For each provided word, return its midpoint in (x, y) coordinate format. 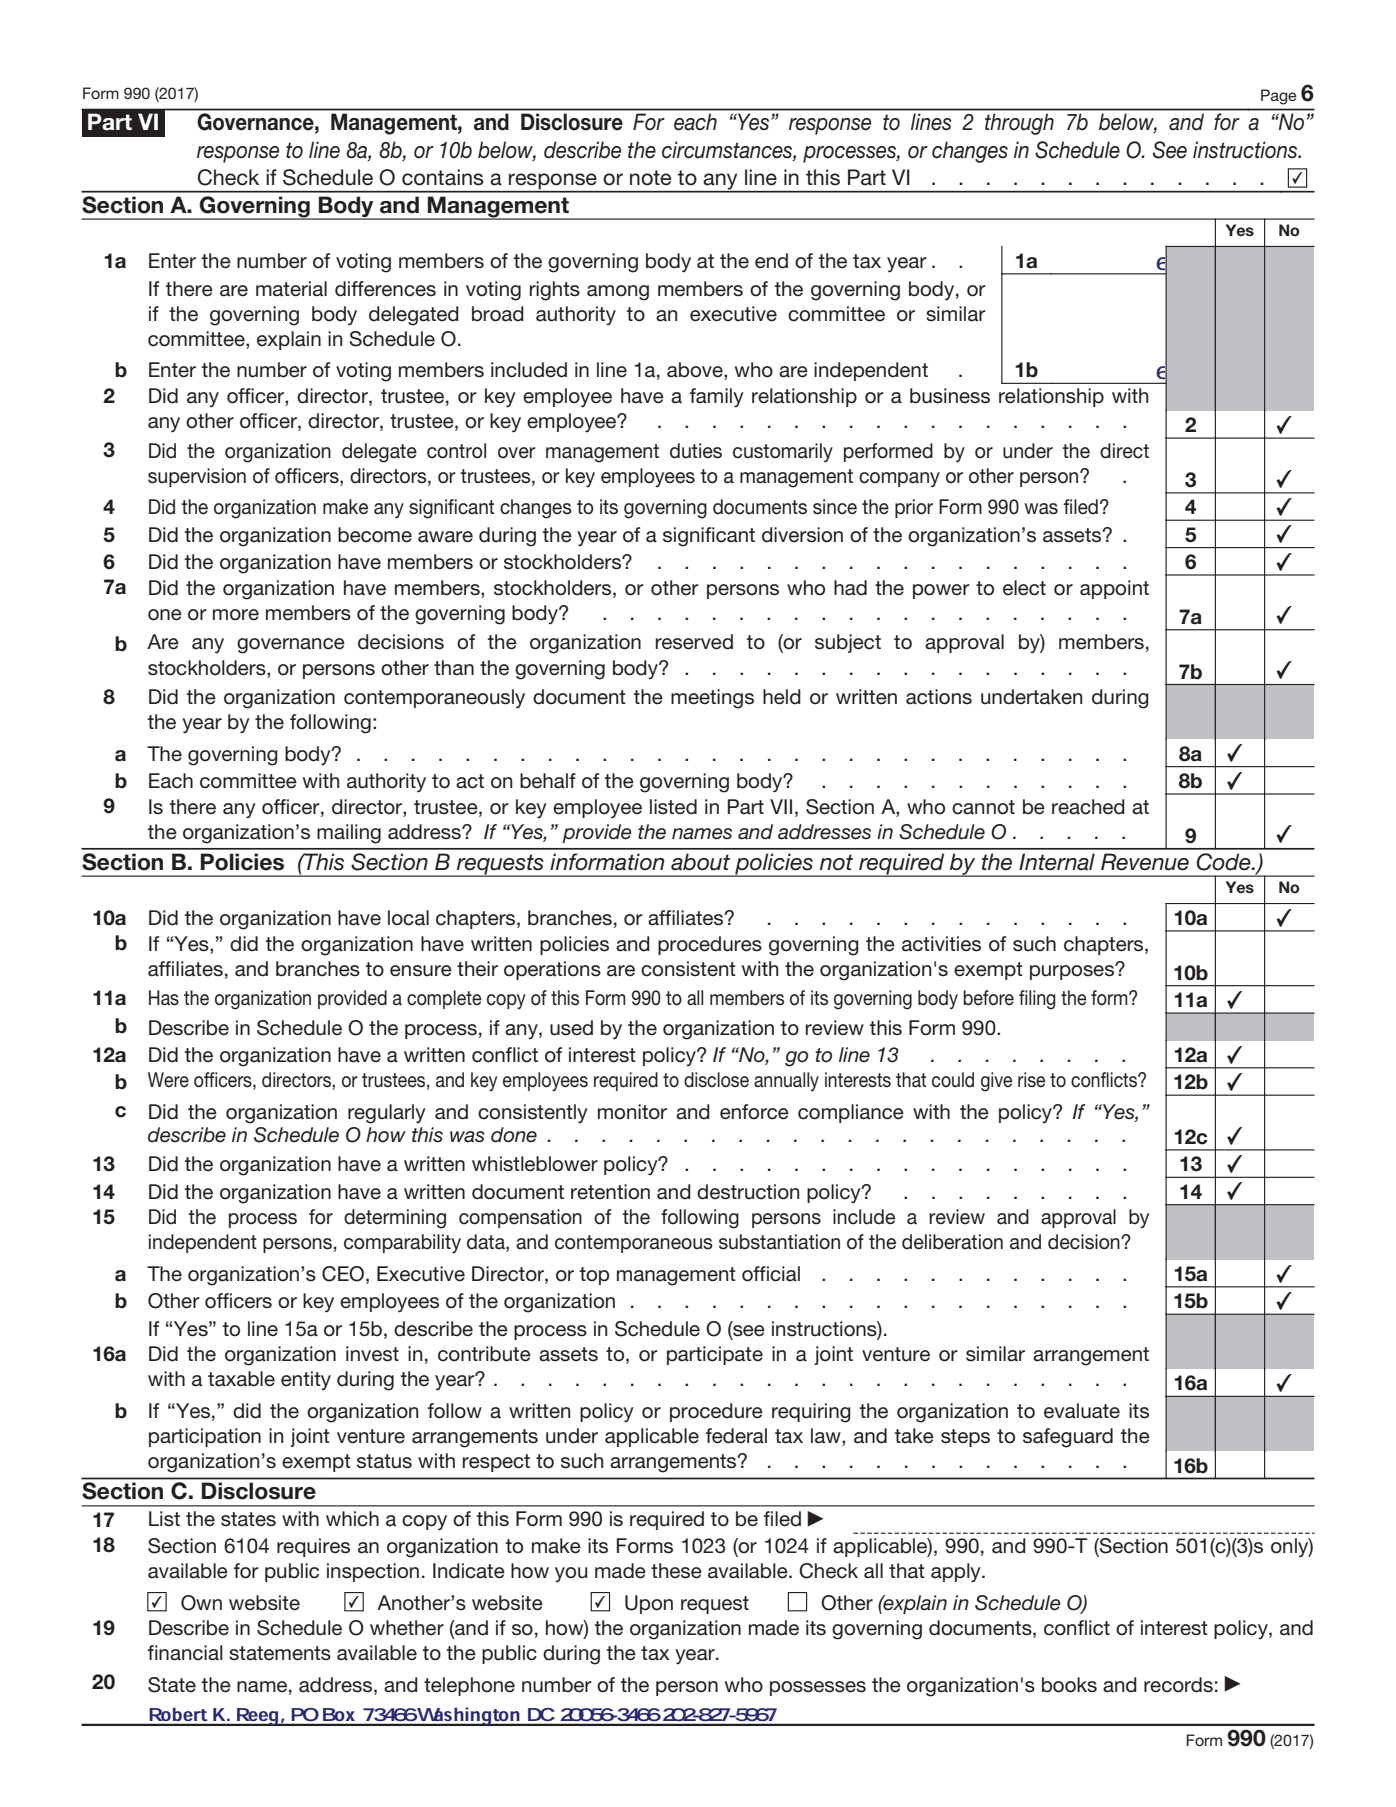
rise (1031, 1080)
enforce (754, 1112)
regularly (387, 1114)
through (1019, 124)
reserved (694, 642)
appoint (1114, 589)
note (650, 178)
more (236, 615)
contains (443, 177)
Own (201, 1603)
